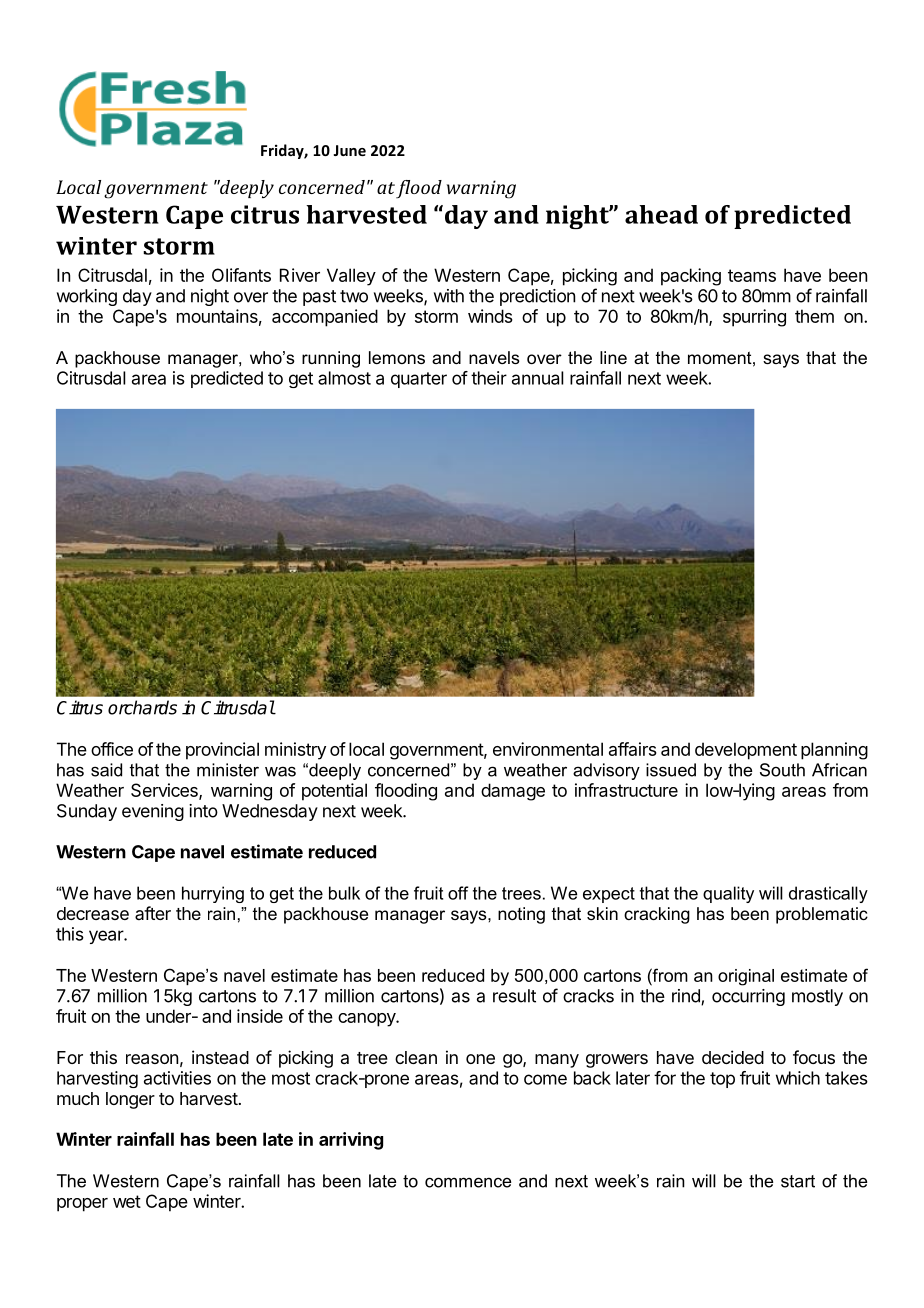 This screenshot has height=1308, width=924. I want to click on orchards, so click(142, 707).
